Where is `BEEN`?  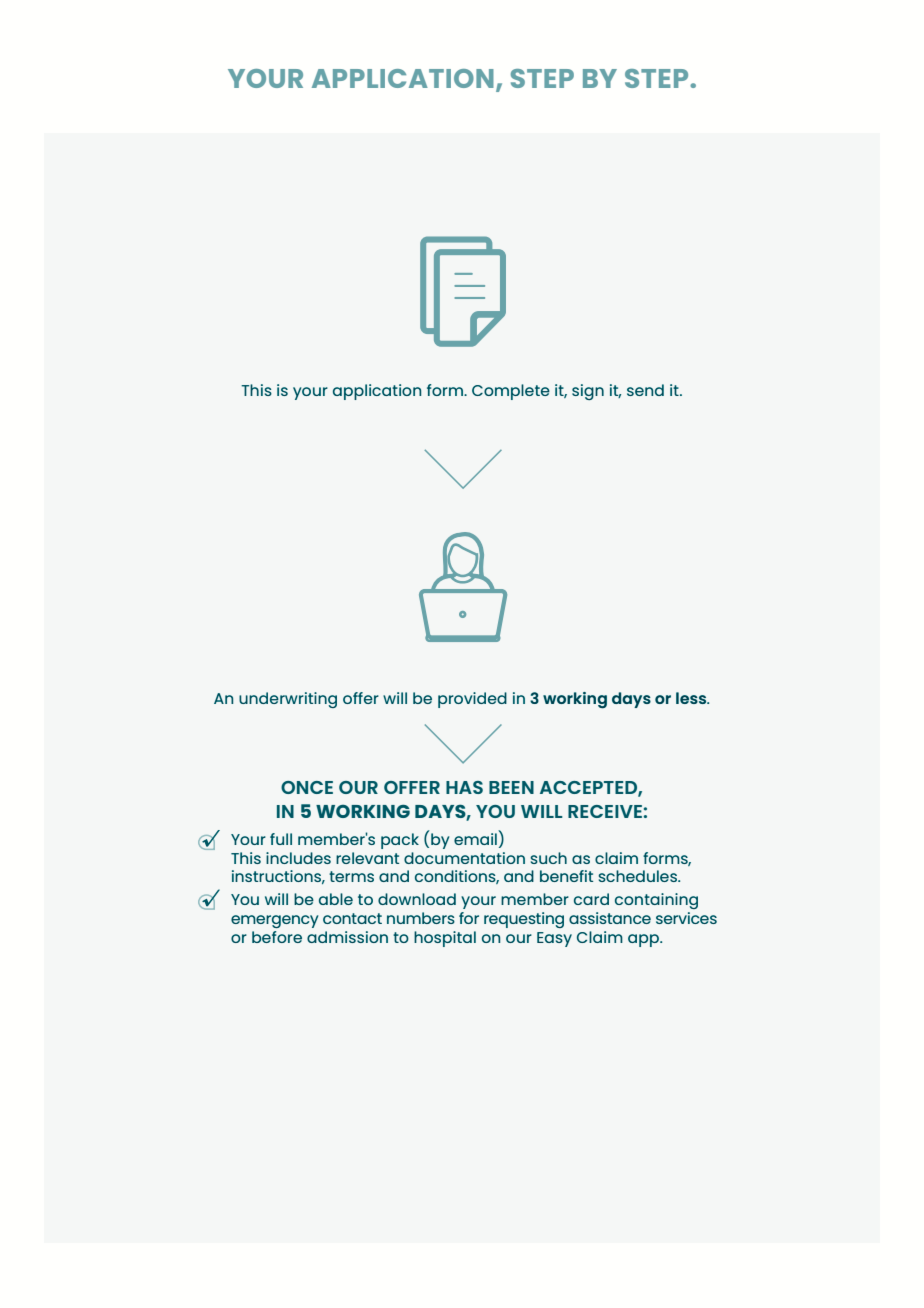 BEEN is located at coordinates (511, 787).
